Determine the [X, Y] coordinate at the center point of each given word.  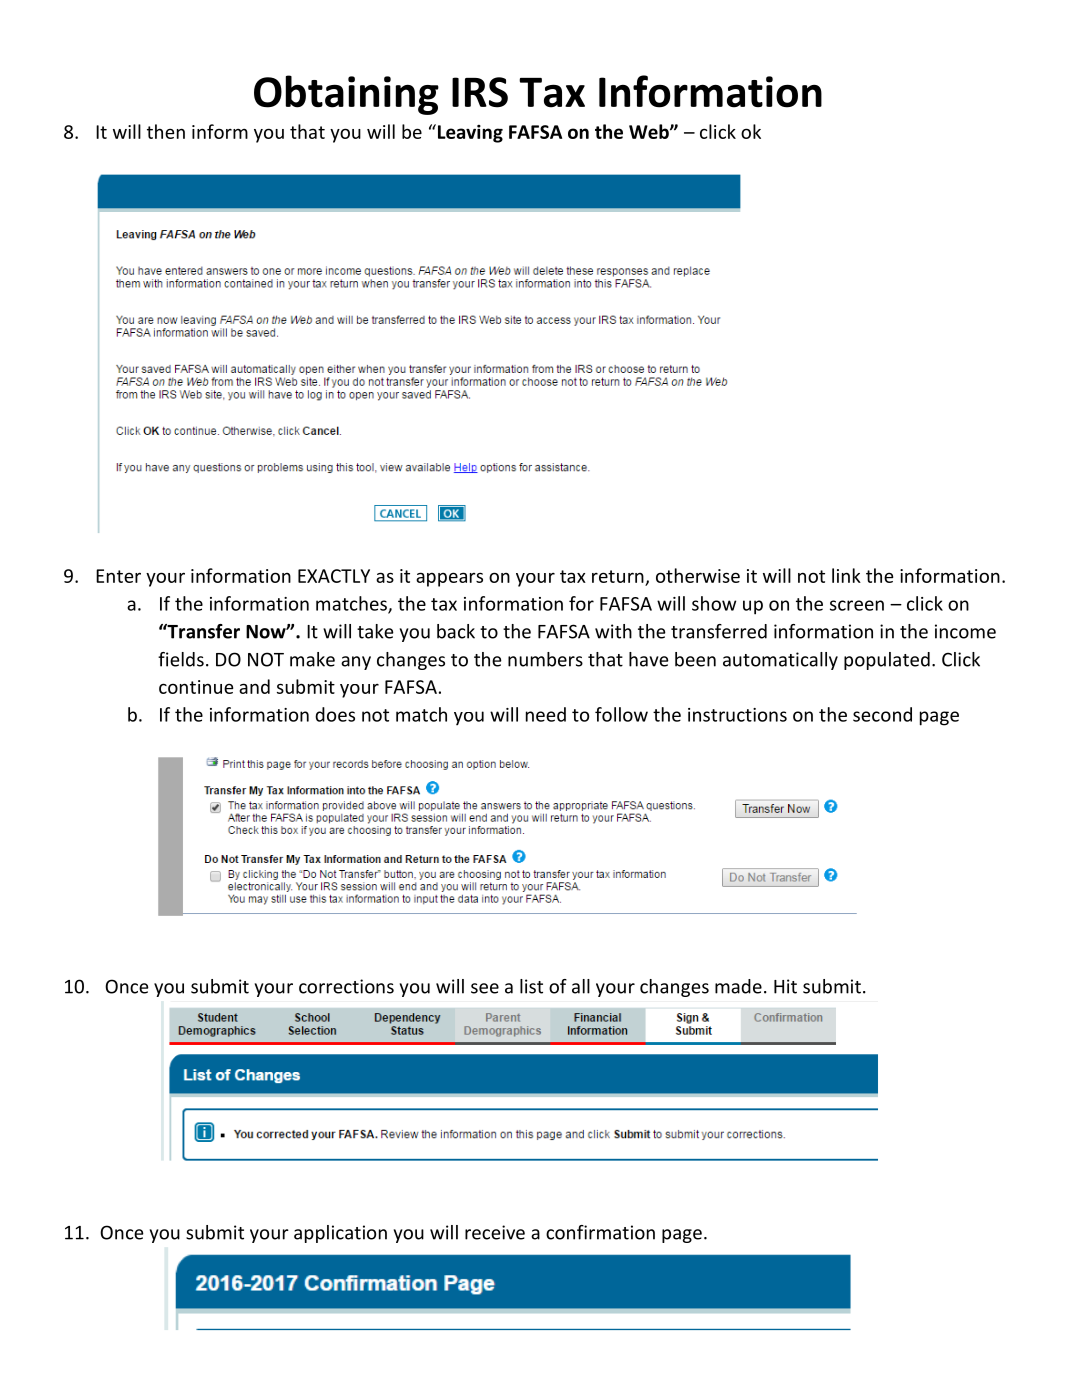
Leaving [470, 134]
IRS [480, 92]
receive [495, 1232]
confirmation [600, 1232]
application [340, 1234]
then [166, 131]
